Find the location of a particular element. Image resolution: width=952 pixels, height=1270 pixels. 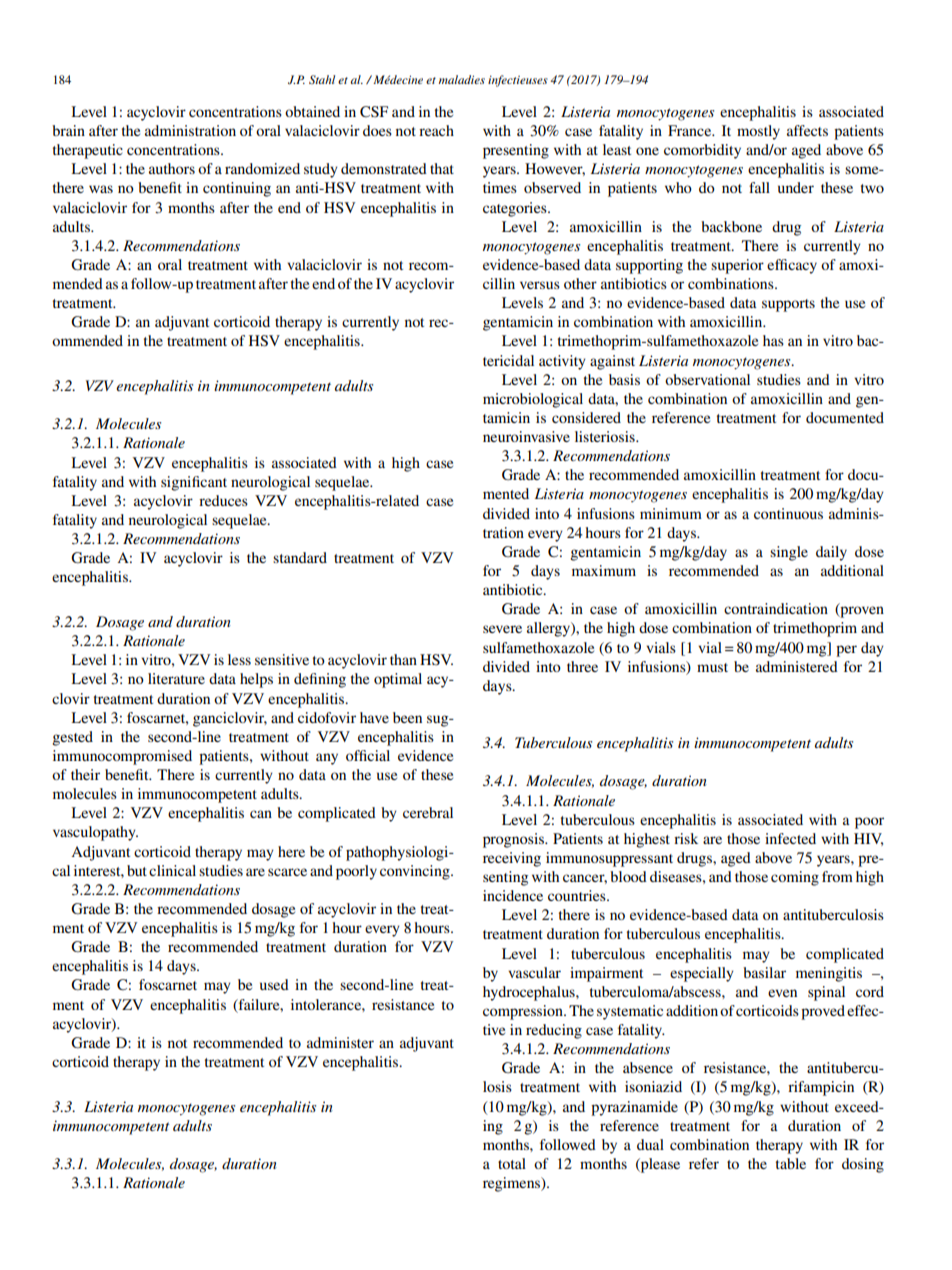

basilar is located at coordinates (764, 972).
